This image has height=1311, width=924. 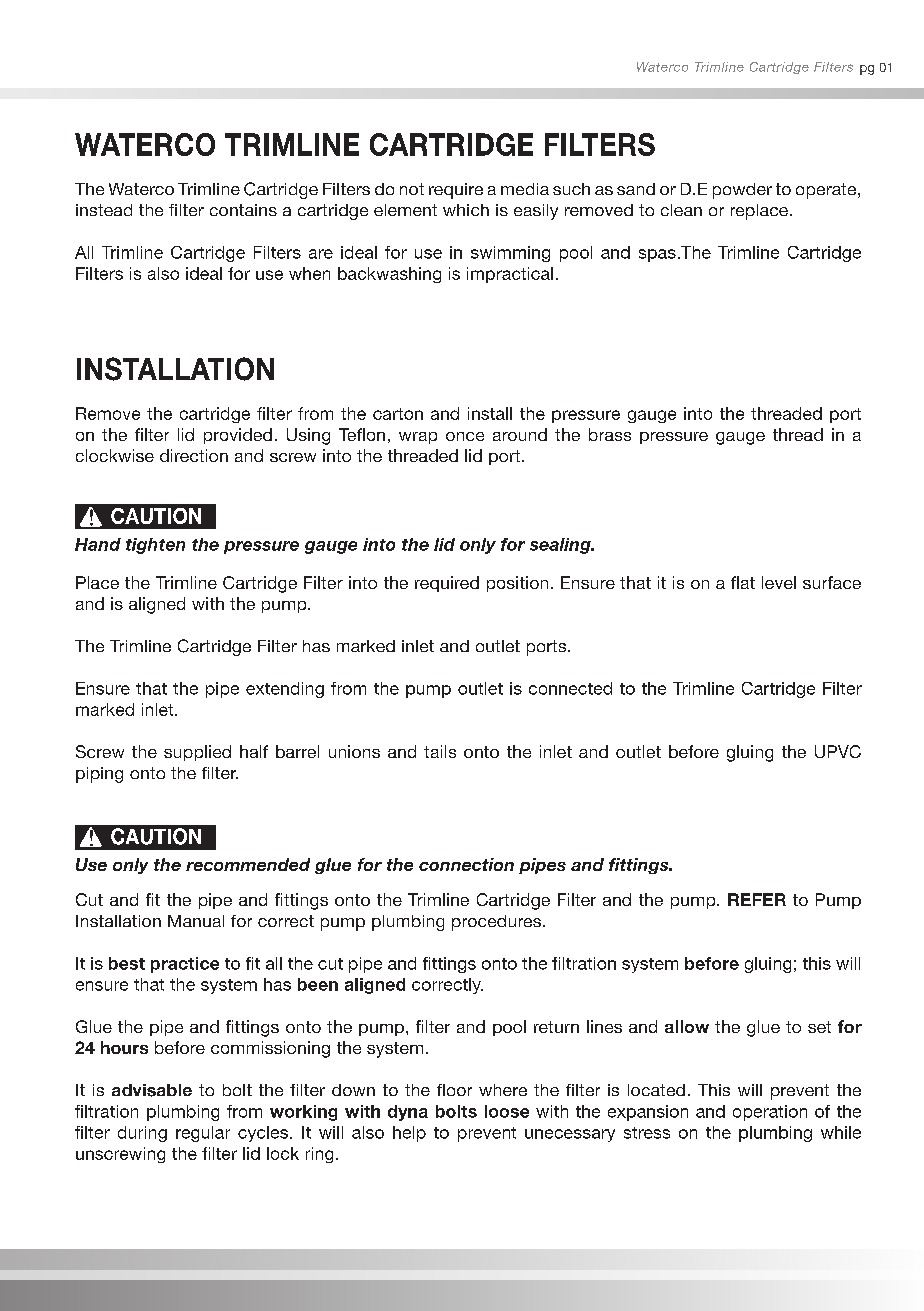 What do you see at coordinates (466, 210) in the image?
I see `which` at bounding box center [466, 210].
